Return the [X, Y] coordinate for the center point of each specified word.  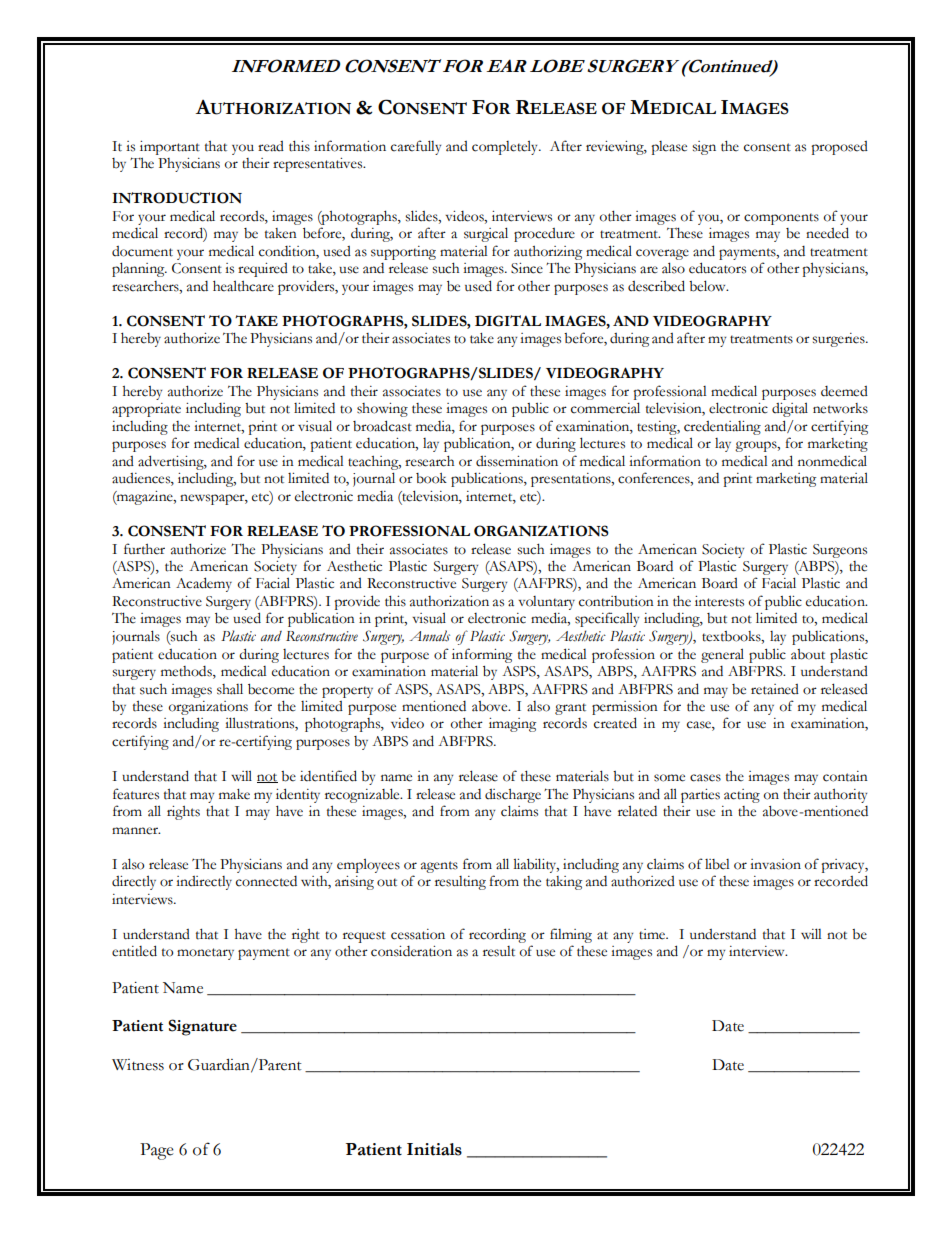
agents [439, 867]
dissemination [517, 461]
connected [266, 881]
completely [506, 147]
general [722, 655]
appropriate [146, 410]
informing [482, 655]
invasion [775, 864]
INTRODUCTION [177, 198]
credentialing [722, 428]
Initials [434, 1149]
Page [157, 1151]
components [781, 219]
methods [187, 672]
